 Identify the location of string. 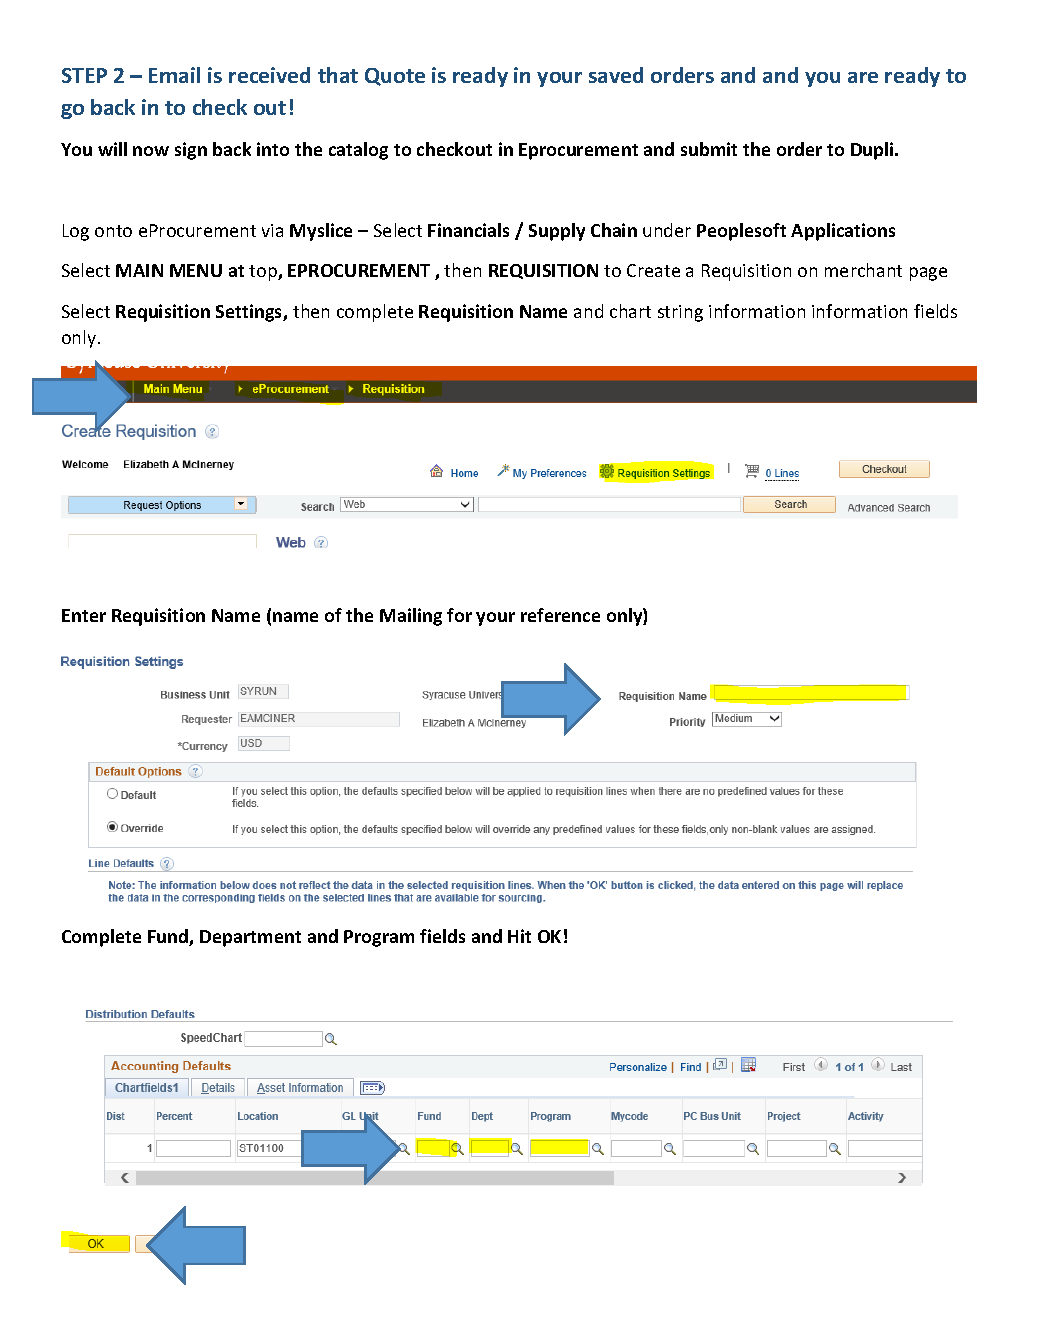
(680, 313).
